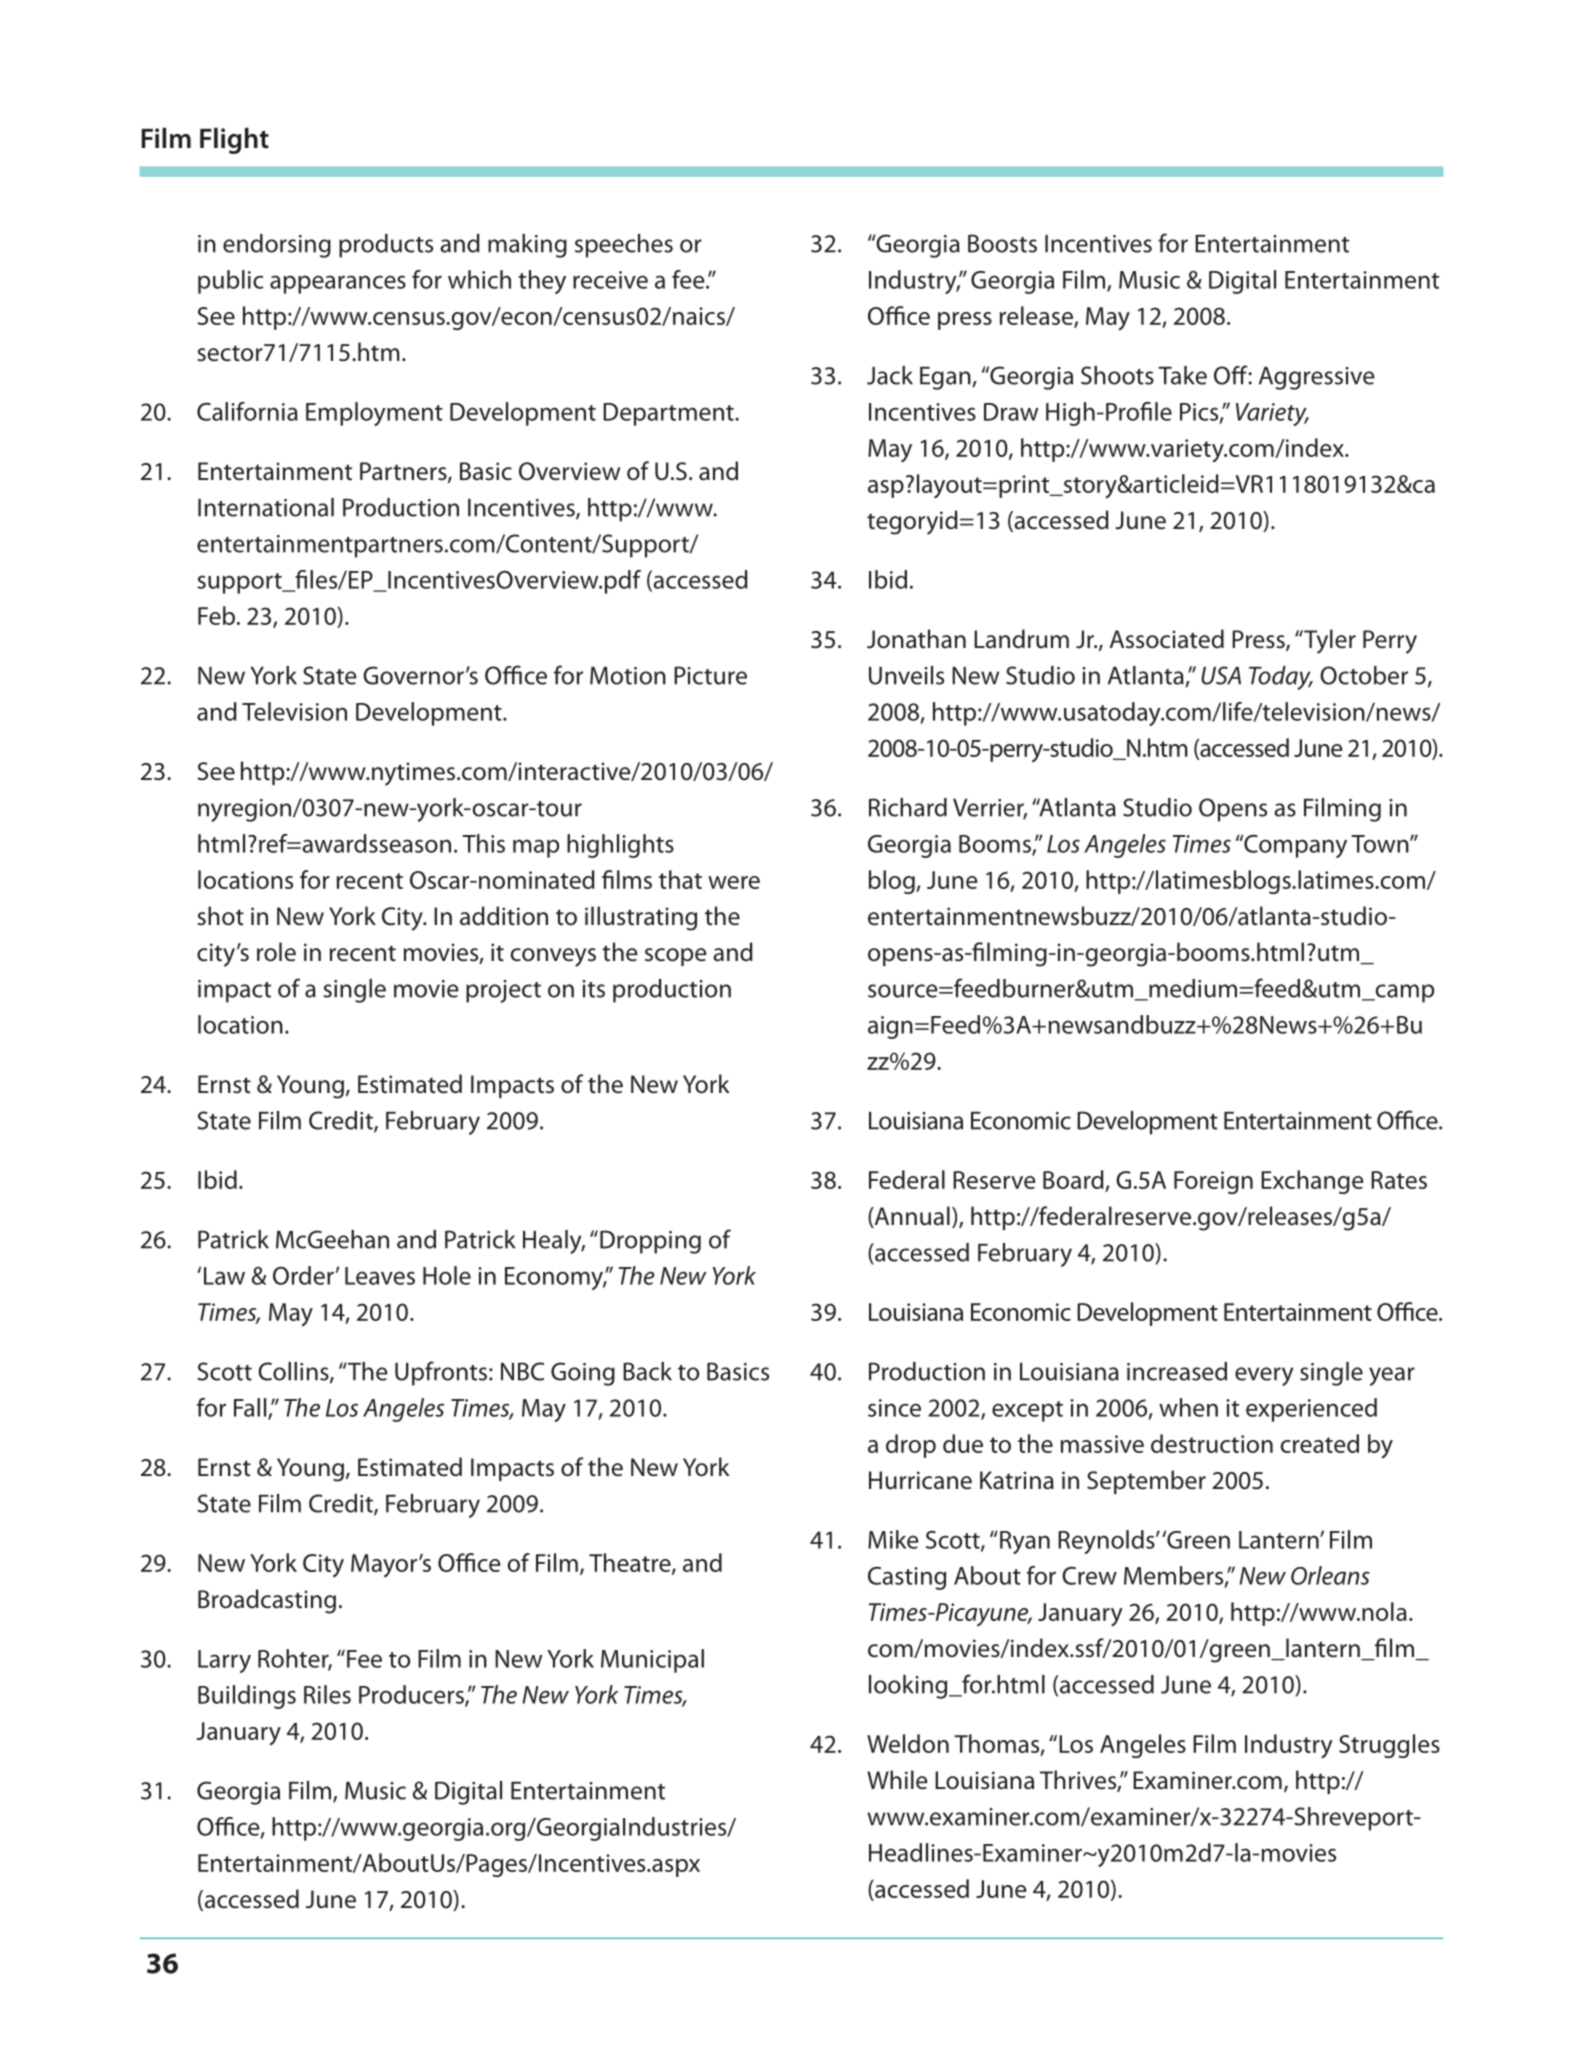  What do you see at coordinates (380, 1276) in the page?
I see `Leaves` at bounding box center [380, 1276].
